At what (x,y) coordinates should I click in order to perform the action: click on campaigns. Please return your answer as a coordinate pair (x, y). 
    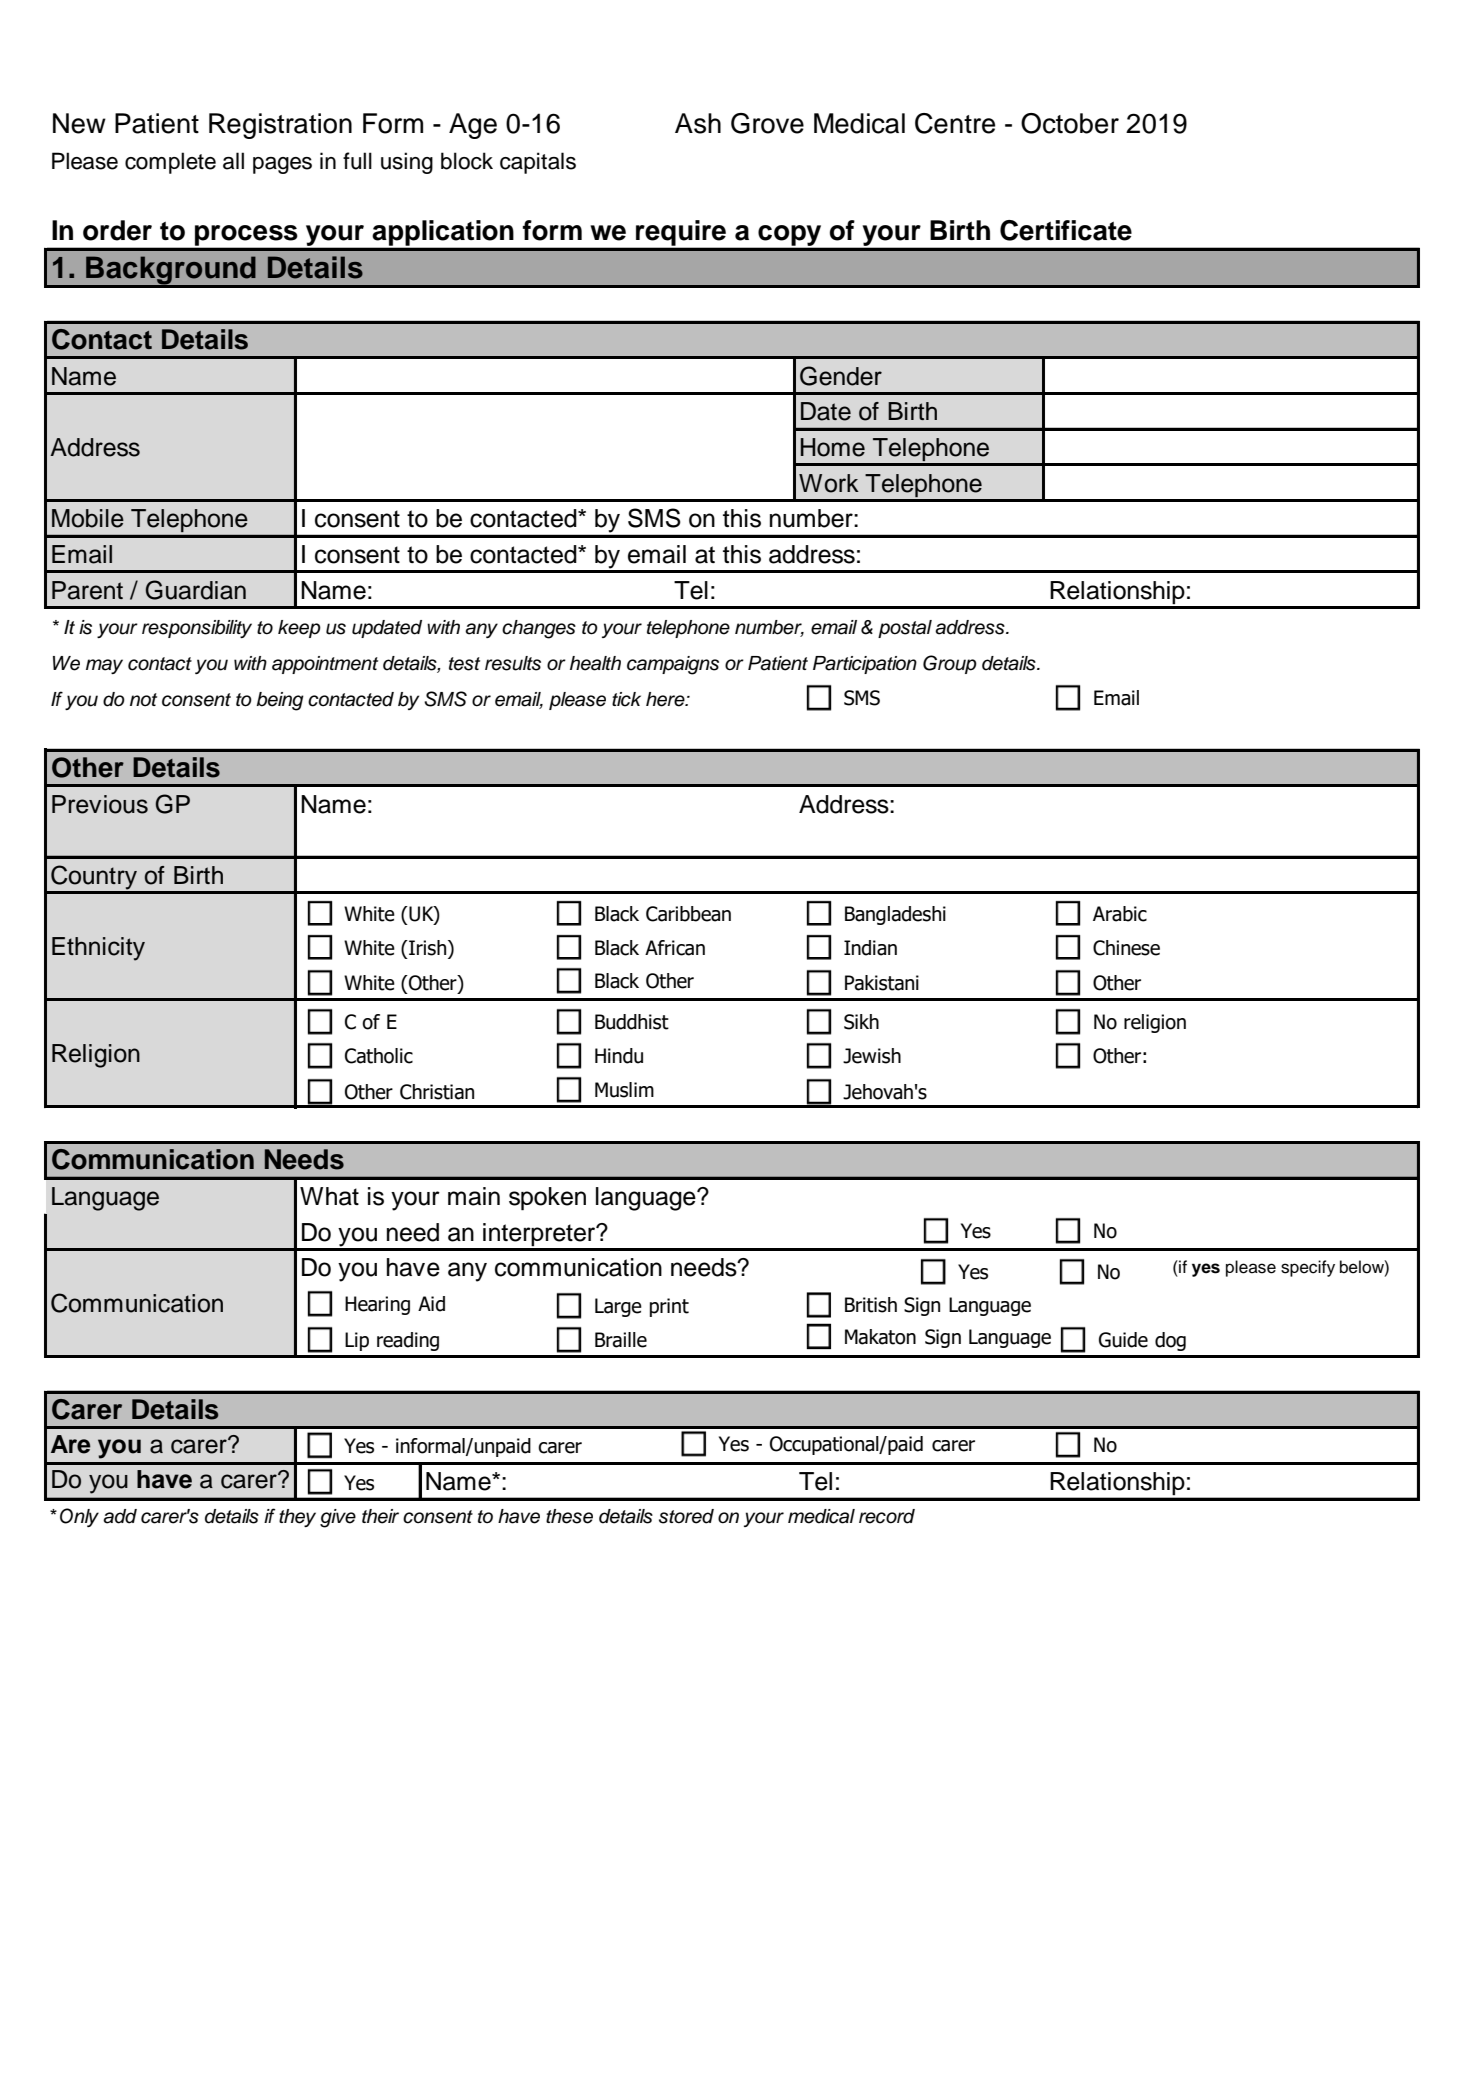
    Looking at the image, I should click on (673, 665).
